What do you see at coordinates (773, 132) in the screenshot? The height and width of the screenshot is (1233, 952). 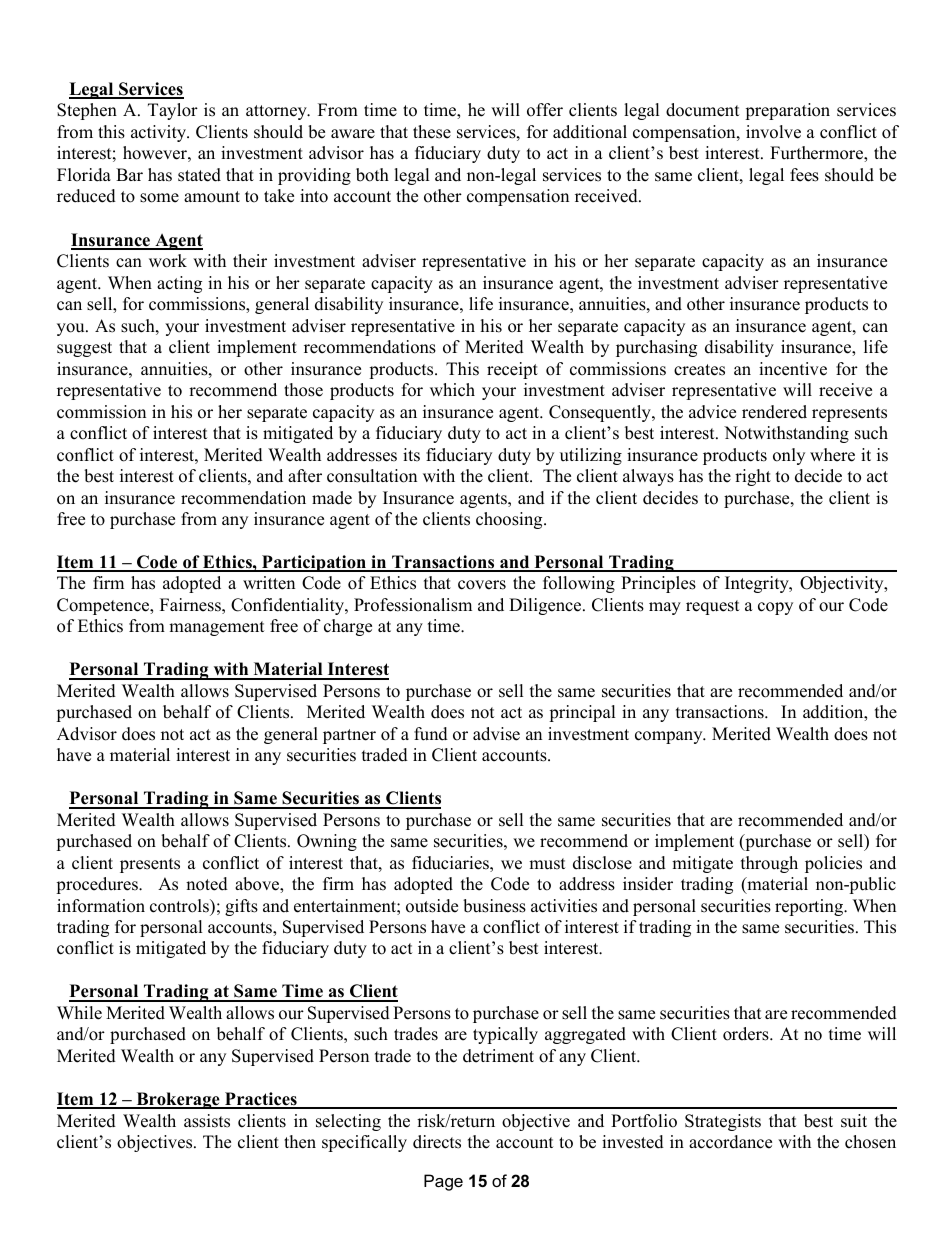 I see `involve` at bounding box center [773, 132].
